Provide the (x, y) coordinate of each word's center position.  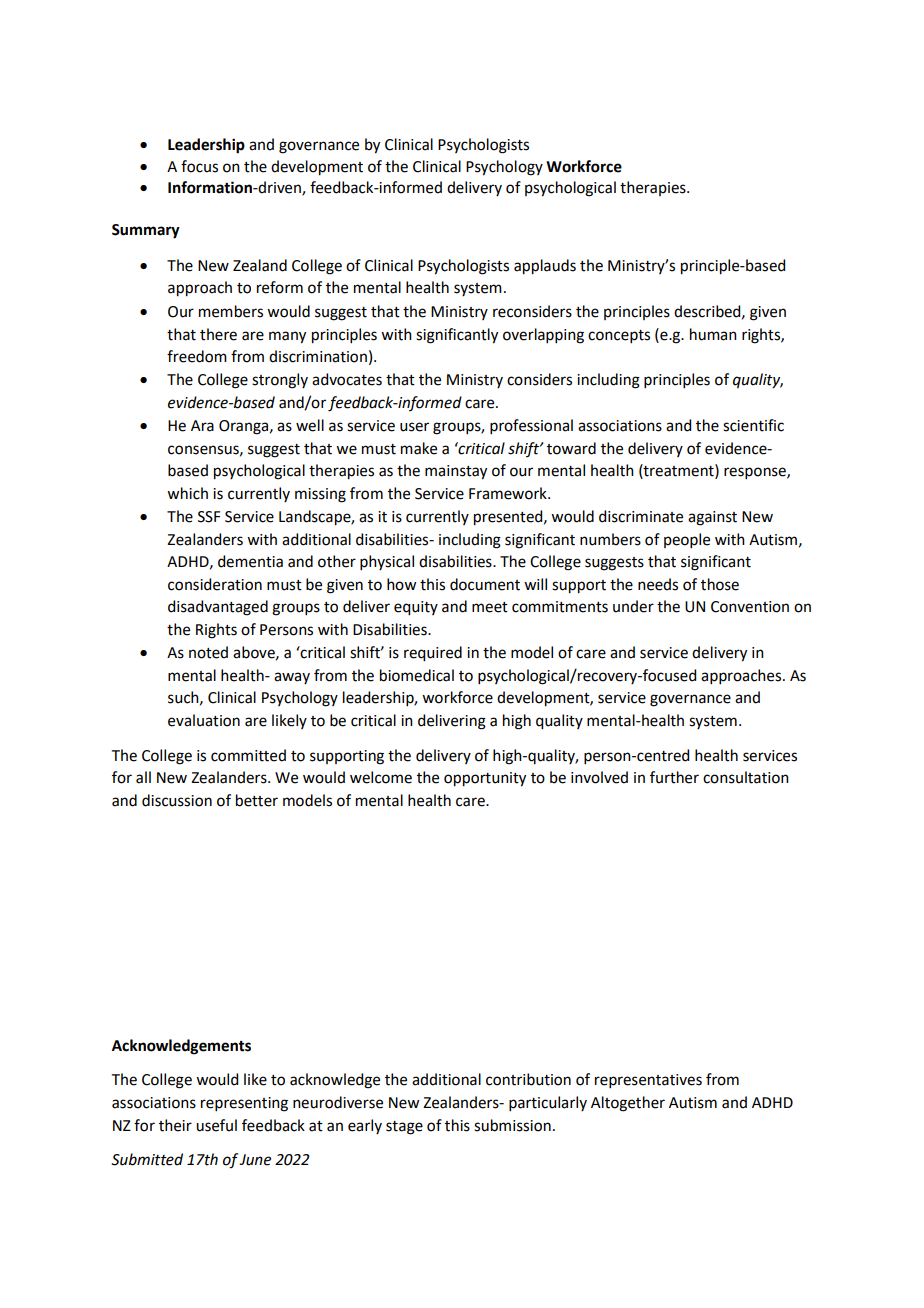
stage (404, 1128)
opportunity (485, 779)
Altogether (628, 1104)
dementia (250, 561)
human (713, 334)
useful (216, 1125)
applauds (545, 267)
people (687, 540)
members (231, 311)
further (674, 777)
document (485, 584)
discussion (177, 800)
